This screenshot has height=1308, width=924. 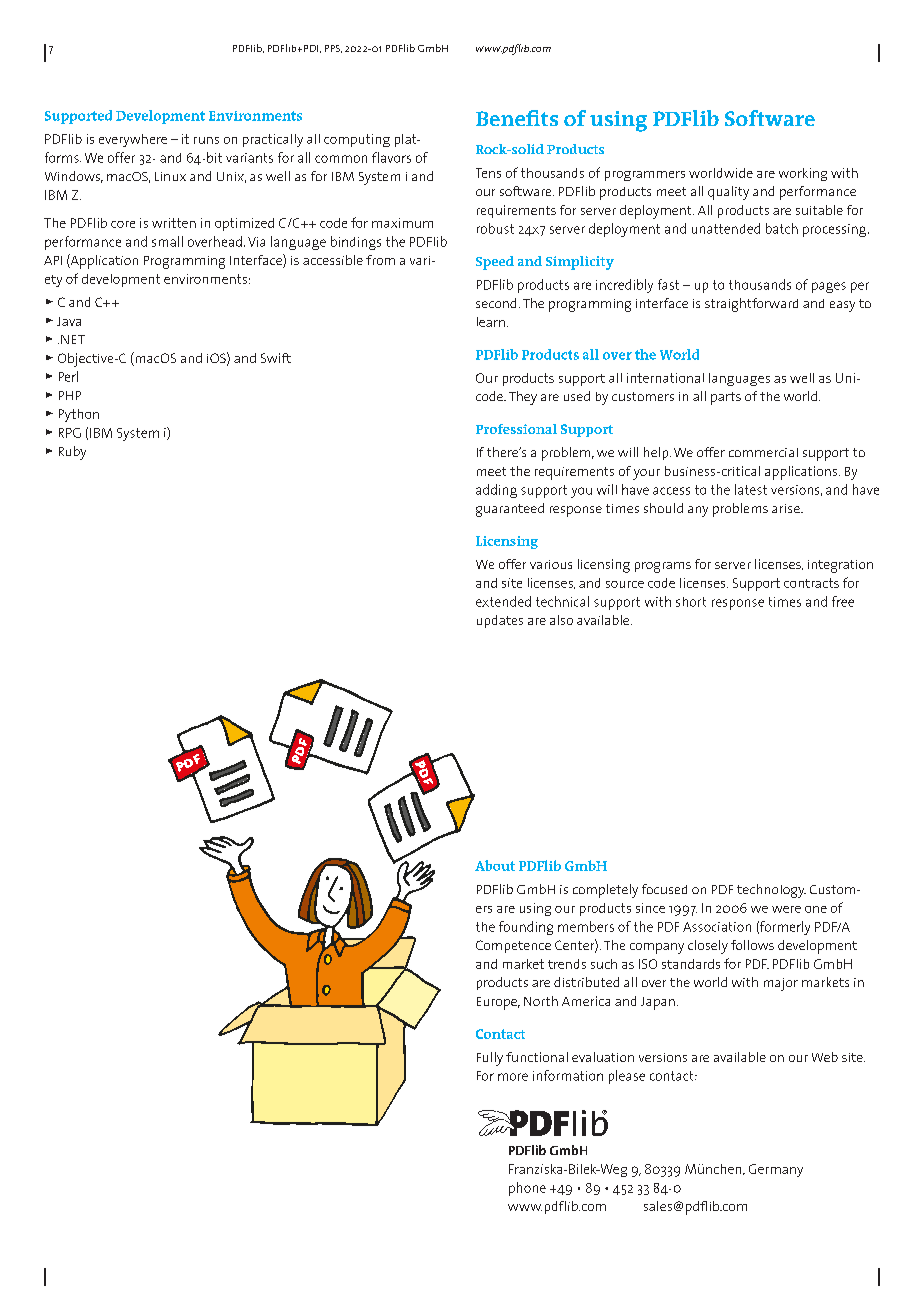 What do you see at coordinates (803, 174) in the screenshot?
I see `working` at bounding box center [803, 174].
